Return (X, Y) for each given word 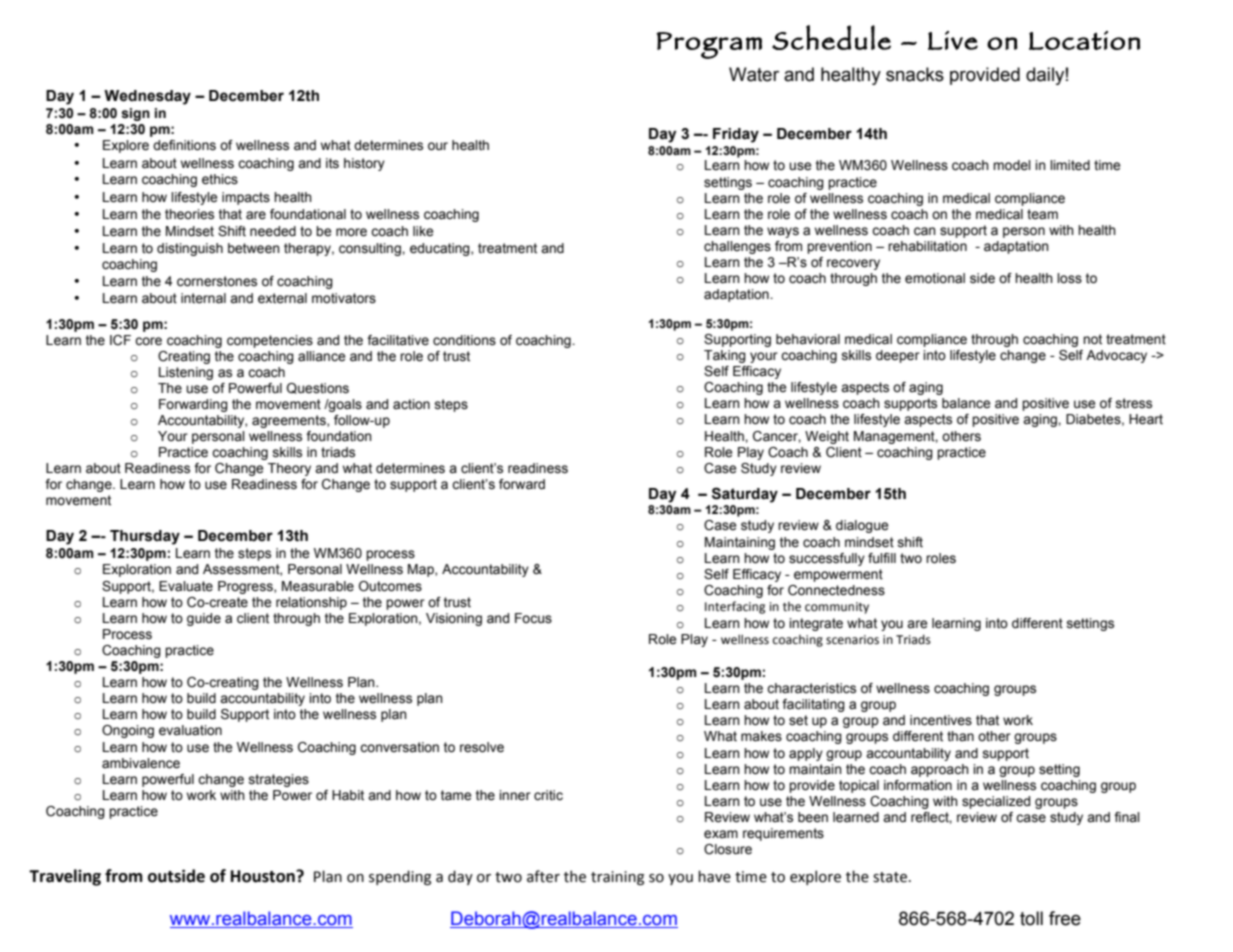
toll (1031, 918)
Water (754, 74)
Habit (348, 795)
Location (1084, 40)
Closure (728, 849)
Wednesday (147, 97)
